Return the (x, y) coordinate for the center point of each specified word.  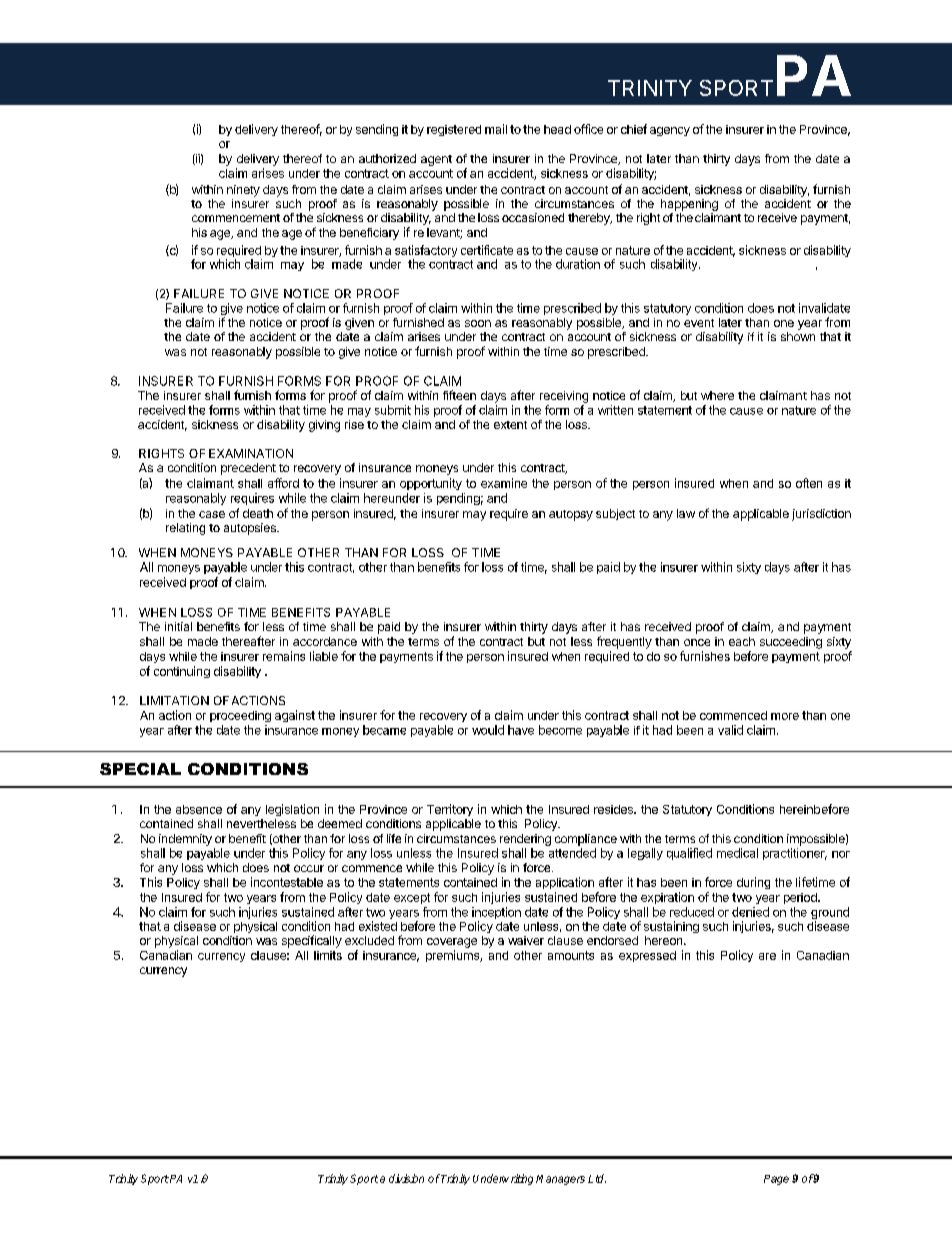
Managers (560, 1180)
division (406, 1178)
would (488, 730)
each (742, 641)
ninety (243, 191)
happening (689, 205)
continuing (182, 672)
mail (496, 129)
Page (776, 1180)
